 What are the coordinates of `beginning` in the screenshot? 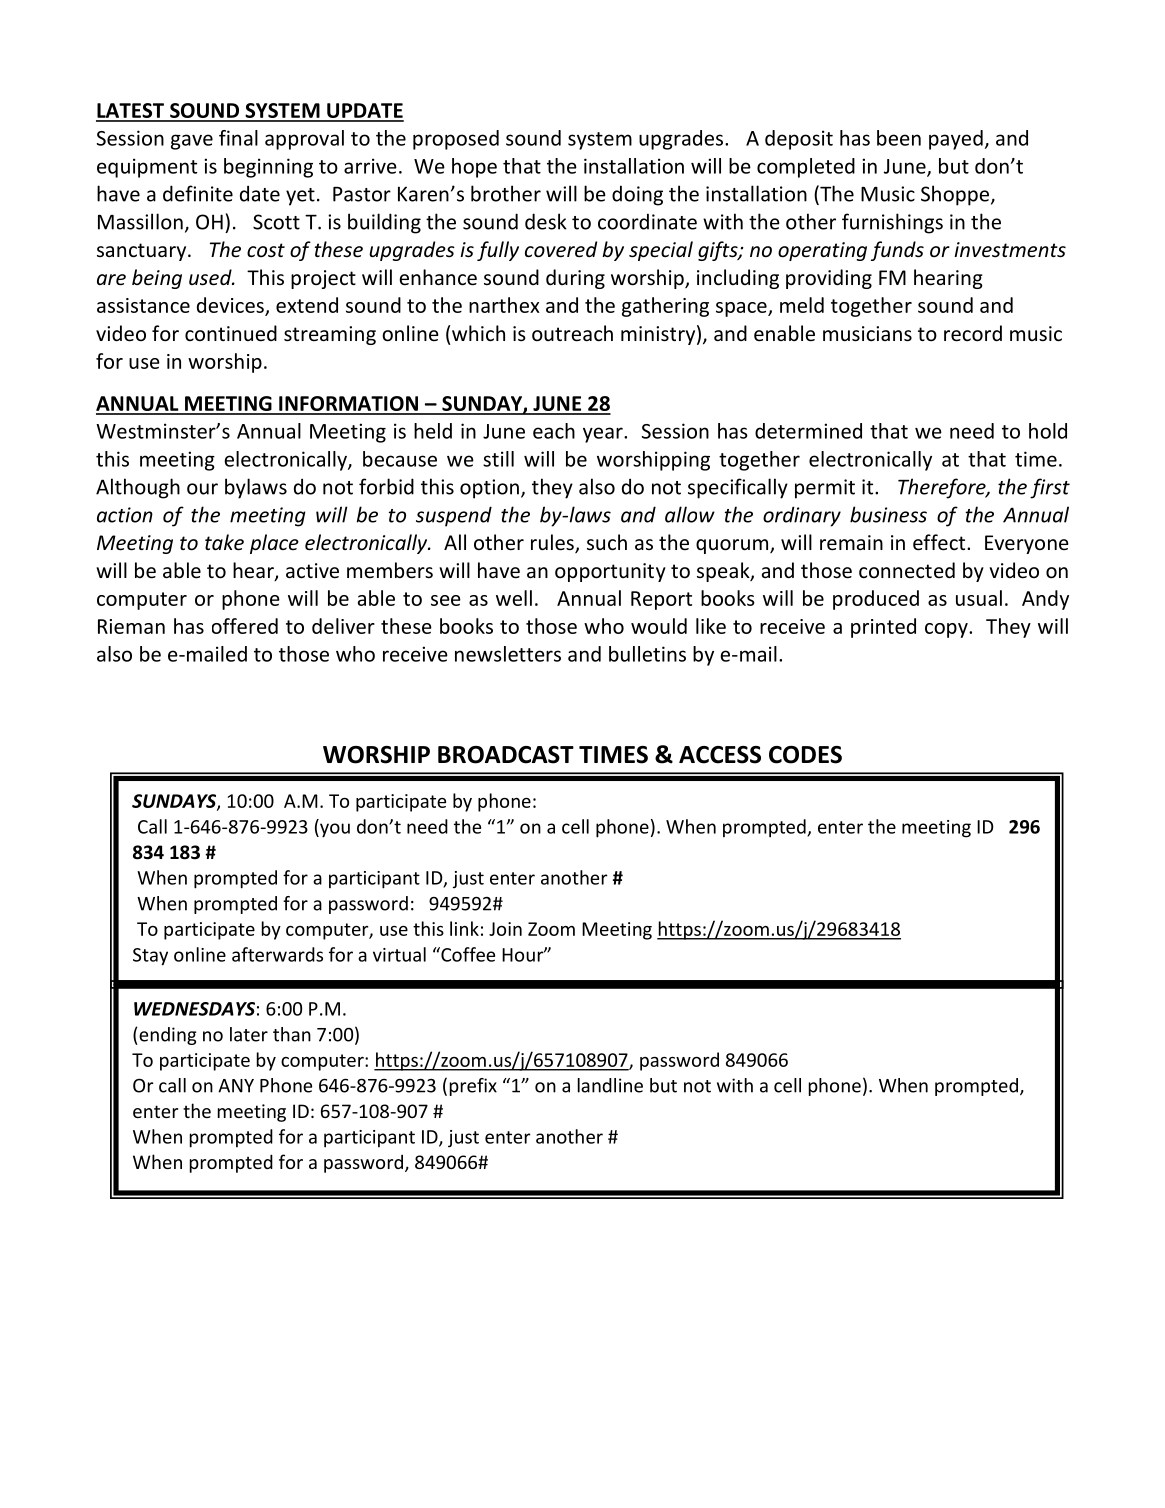 It's located at (268, 168).
